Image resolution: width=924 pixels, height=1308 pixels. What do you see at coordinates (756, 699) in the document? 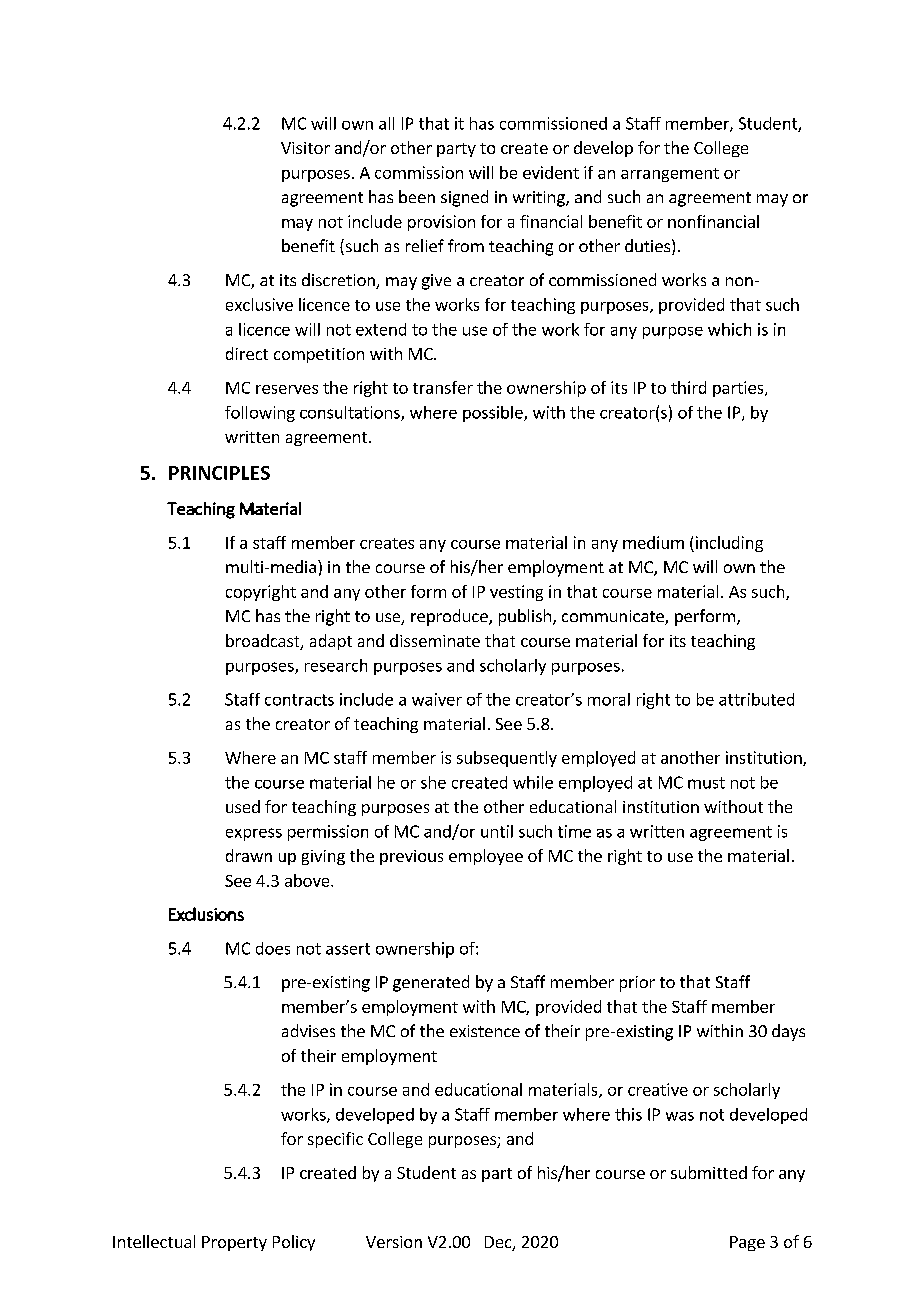
I see `attributed` at bounding box center [756, 699].
